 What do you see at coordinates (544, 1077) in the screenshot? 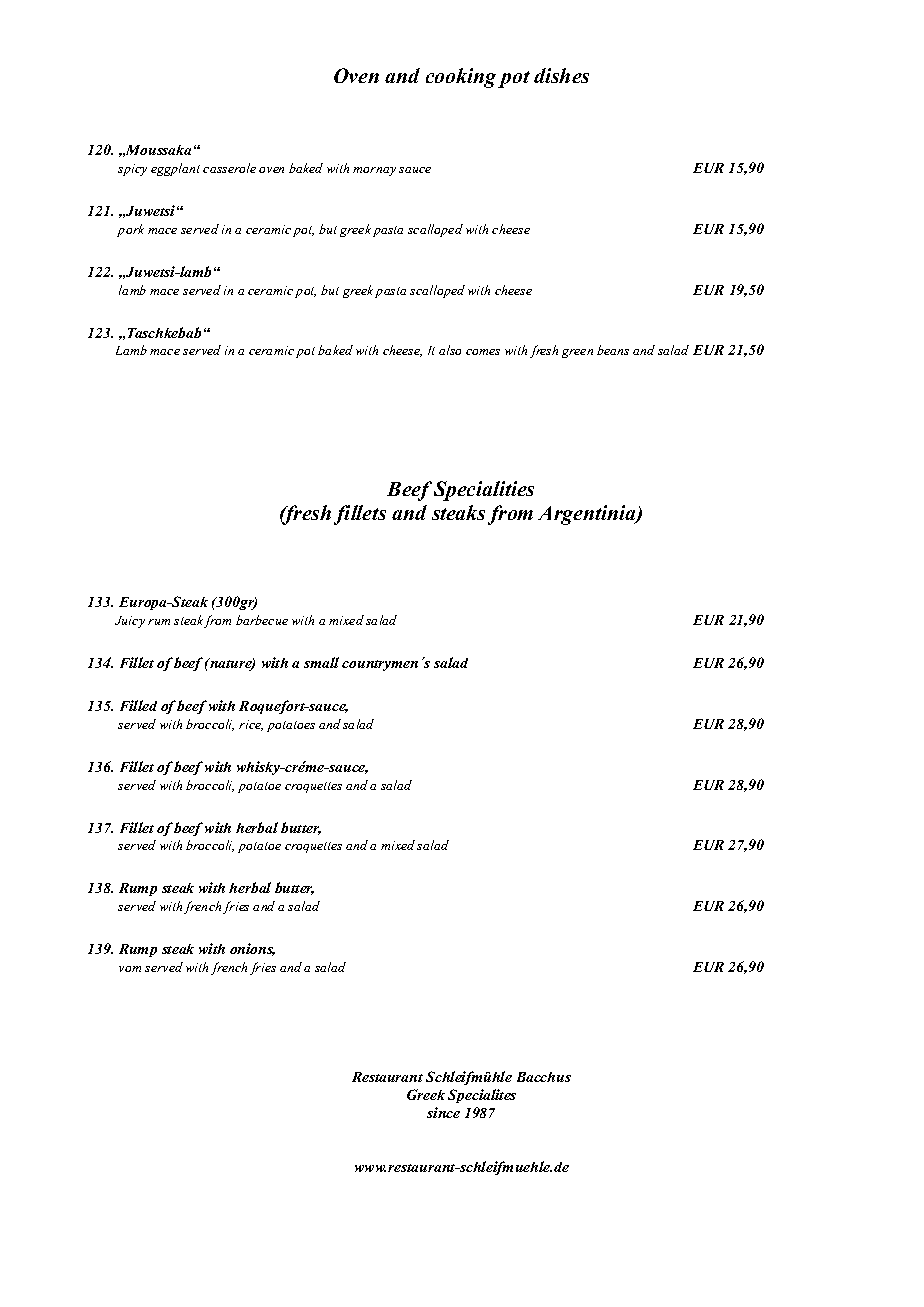
I see `Bacchus` at bounding box center [544, 1077].
